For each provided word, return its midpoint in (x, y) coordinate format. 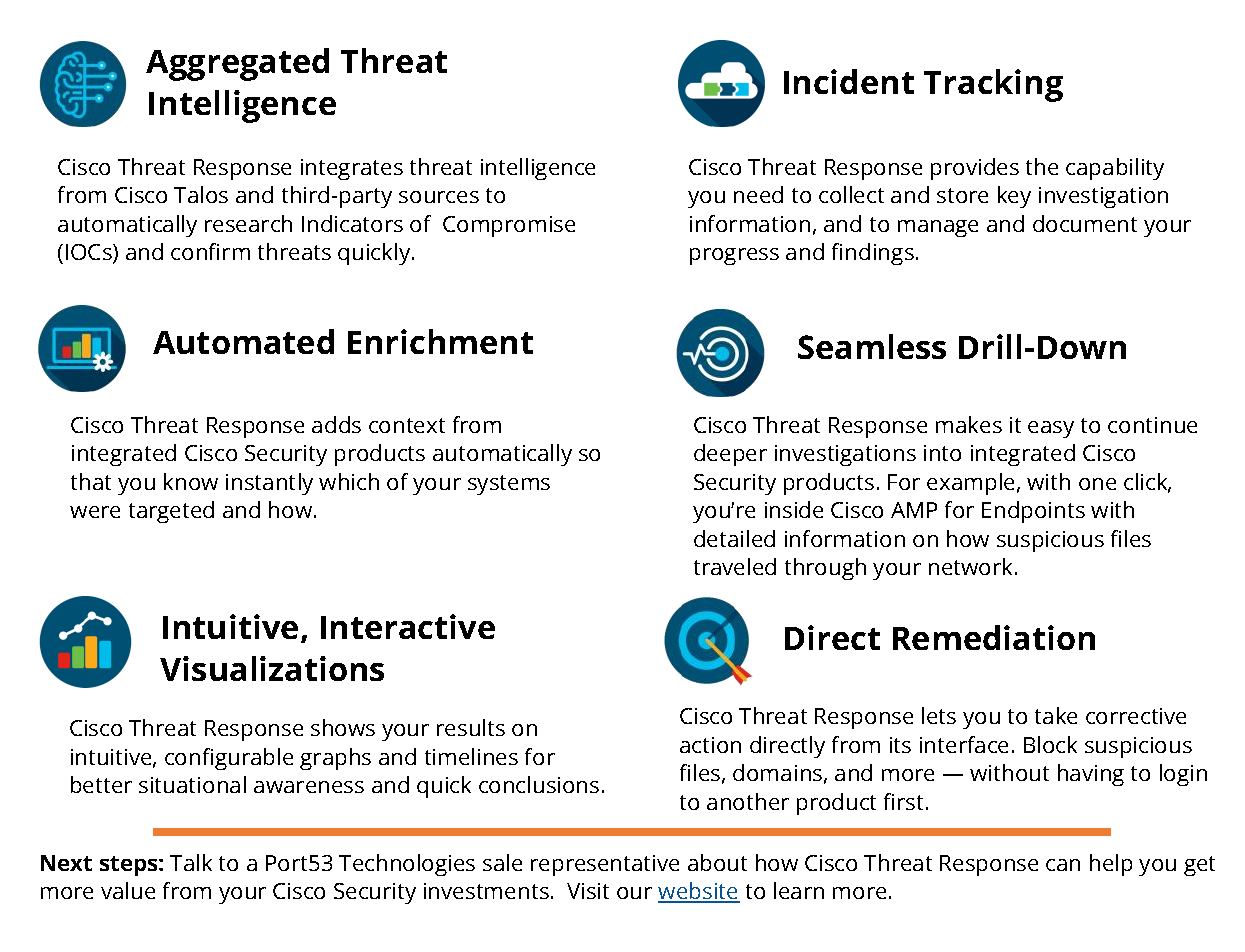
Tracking (993, 85)
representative (605, 865)
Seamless (872, 346)
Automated (243, 341)
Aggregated (237, 64)
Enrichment (440, 341)
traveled (735, 566)
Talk (191, 862)
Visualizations (272, 668)
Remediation (994, 637)
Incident (849, 81)
